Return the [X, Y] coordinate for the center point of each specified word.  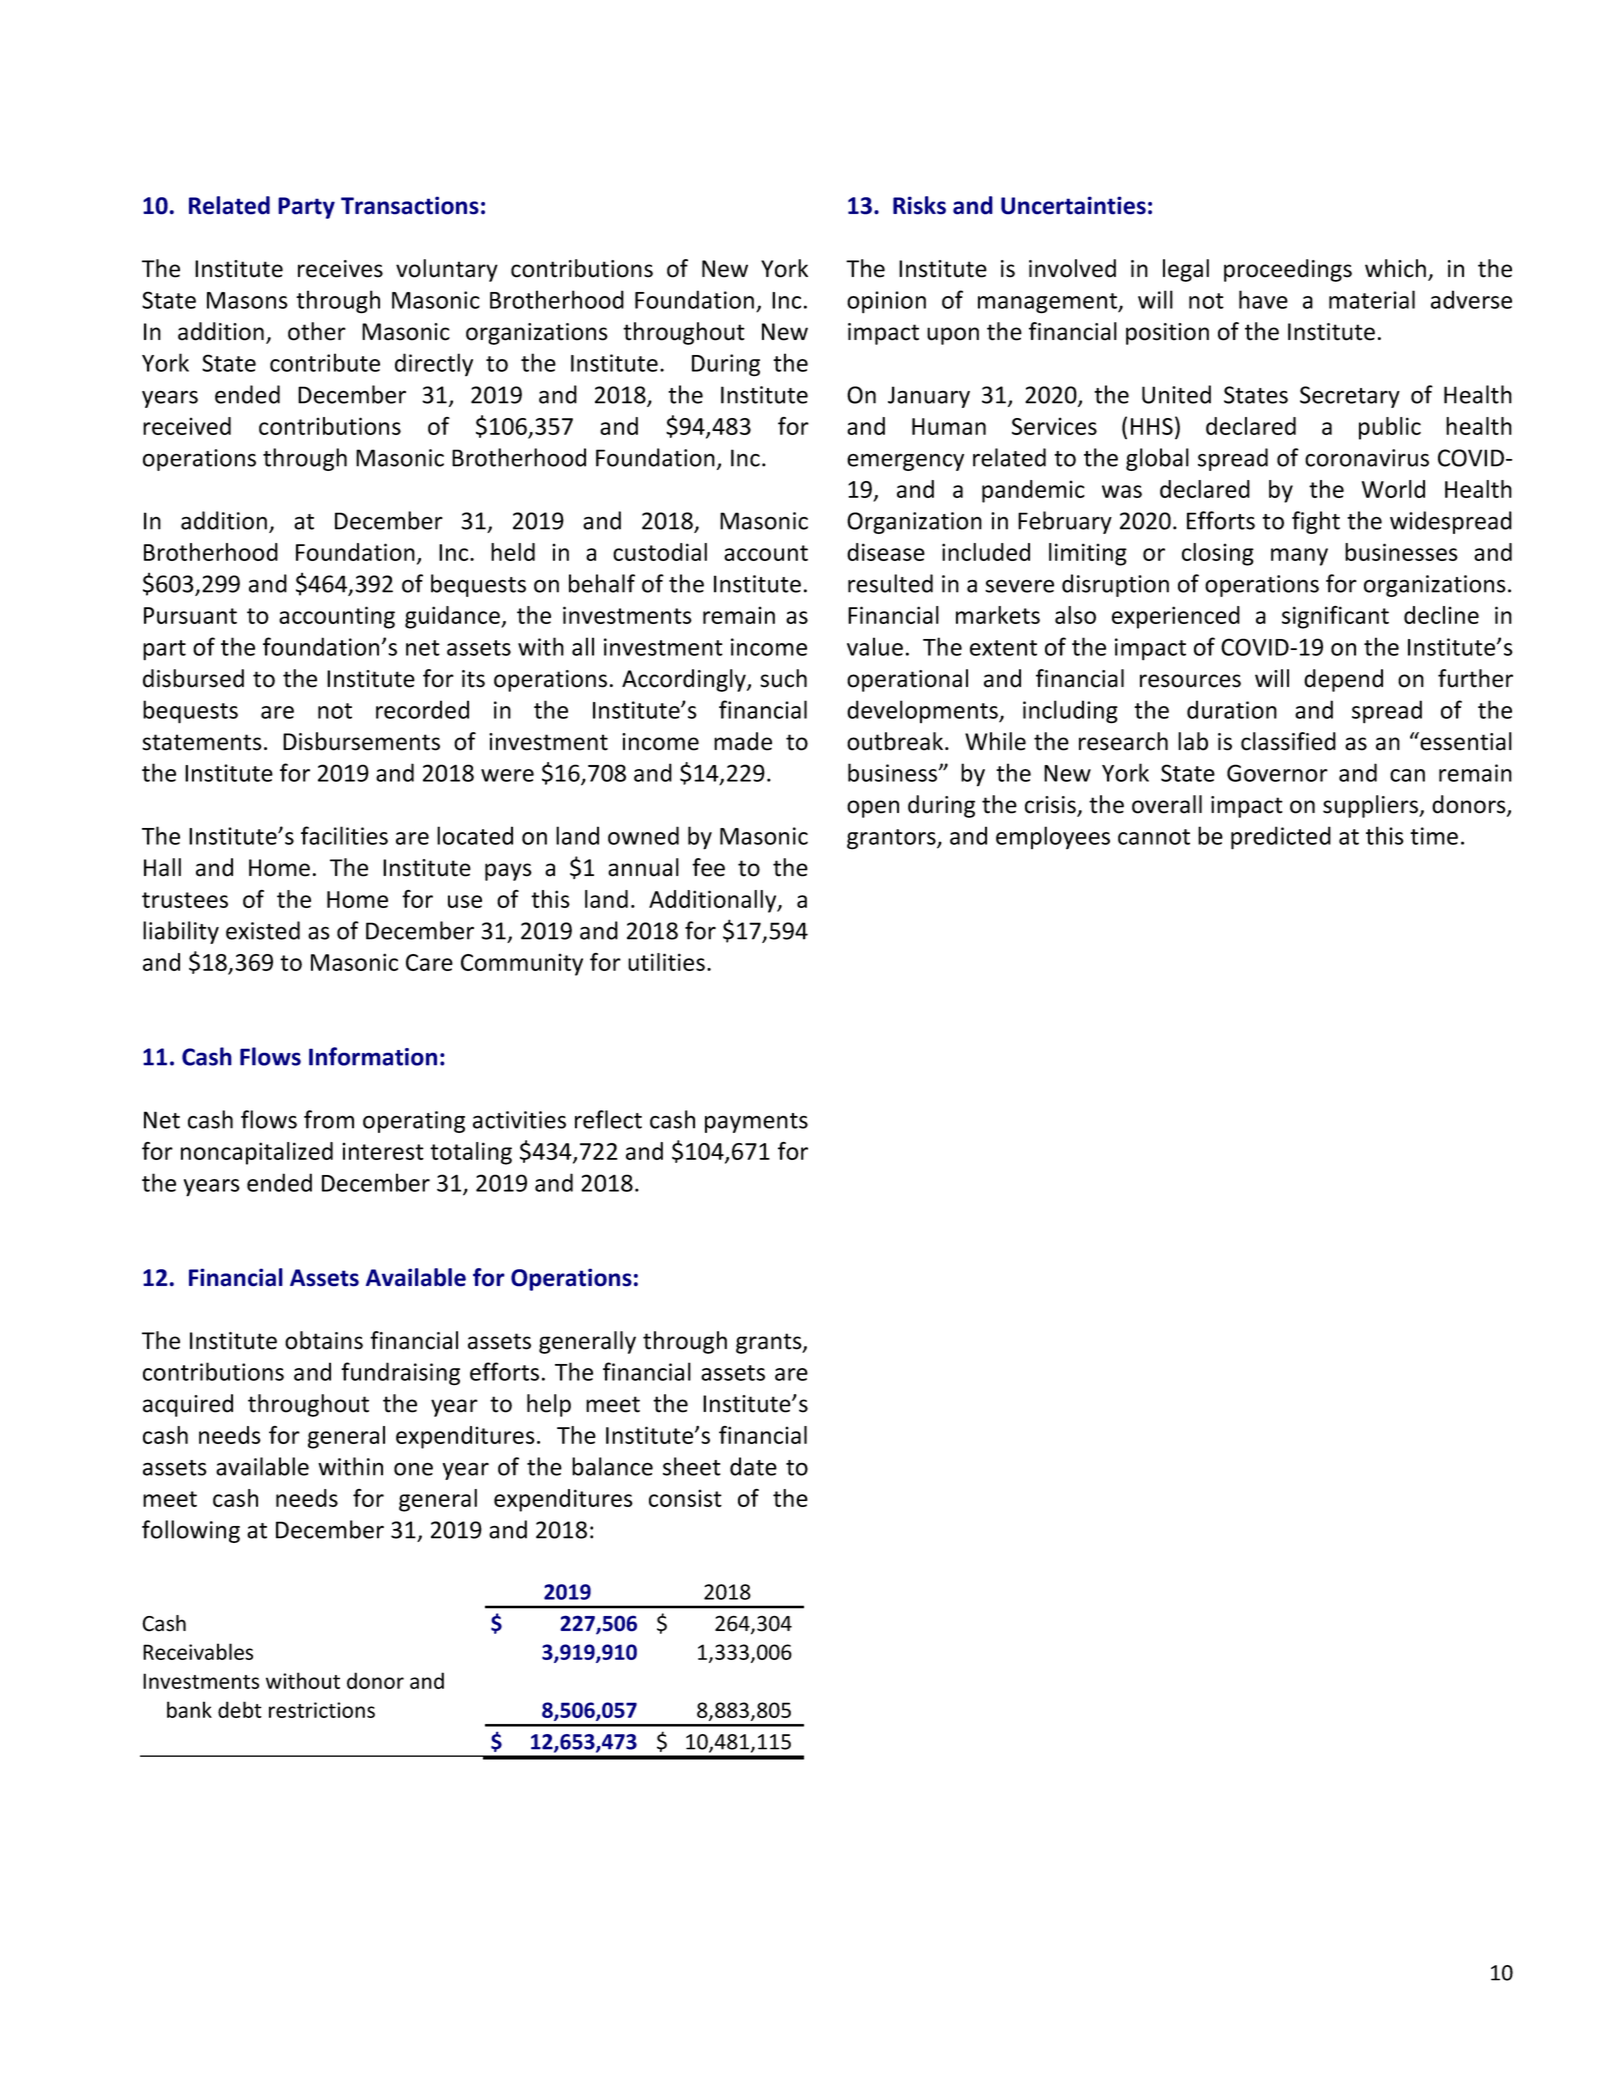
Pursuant [190, 615]
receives [340, 269]
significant [1335, 617]
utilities [666, 962]
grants [770, 1343]
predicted [1281, 838]
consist [685, 1498]
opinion [886, 302]
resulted [890, 583]
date [753, 1466]
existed [263, 930]
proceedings [1288, 270]
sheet [692, 1466]
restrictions [322, 1710]
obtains [324, 1340]
